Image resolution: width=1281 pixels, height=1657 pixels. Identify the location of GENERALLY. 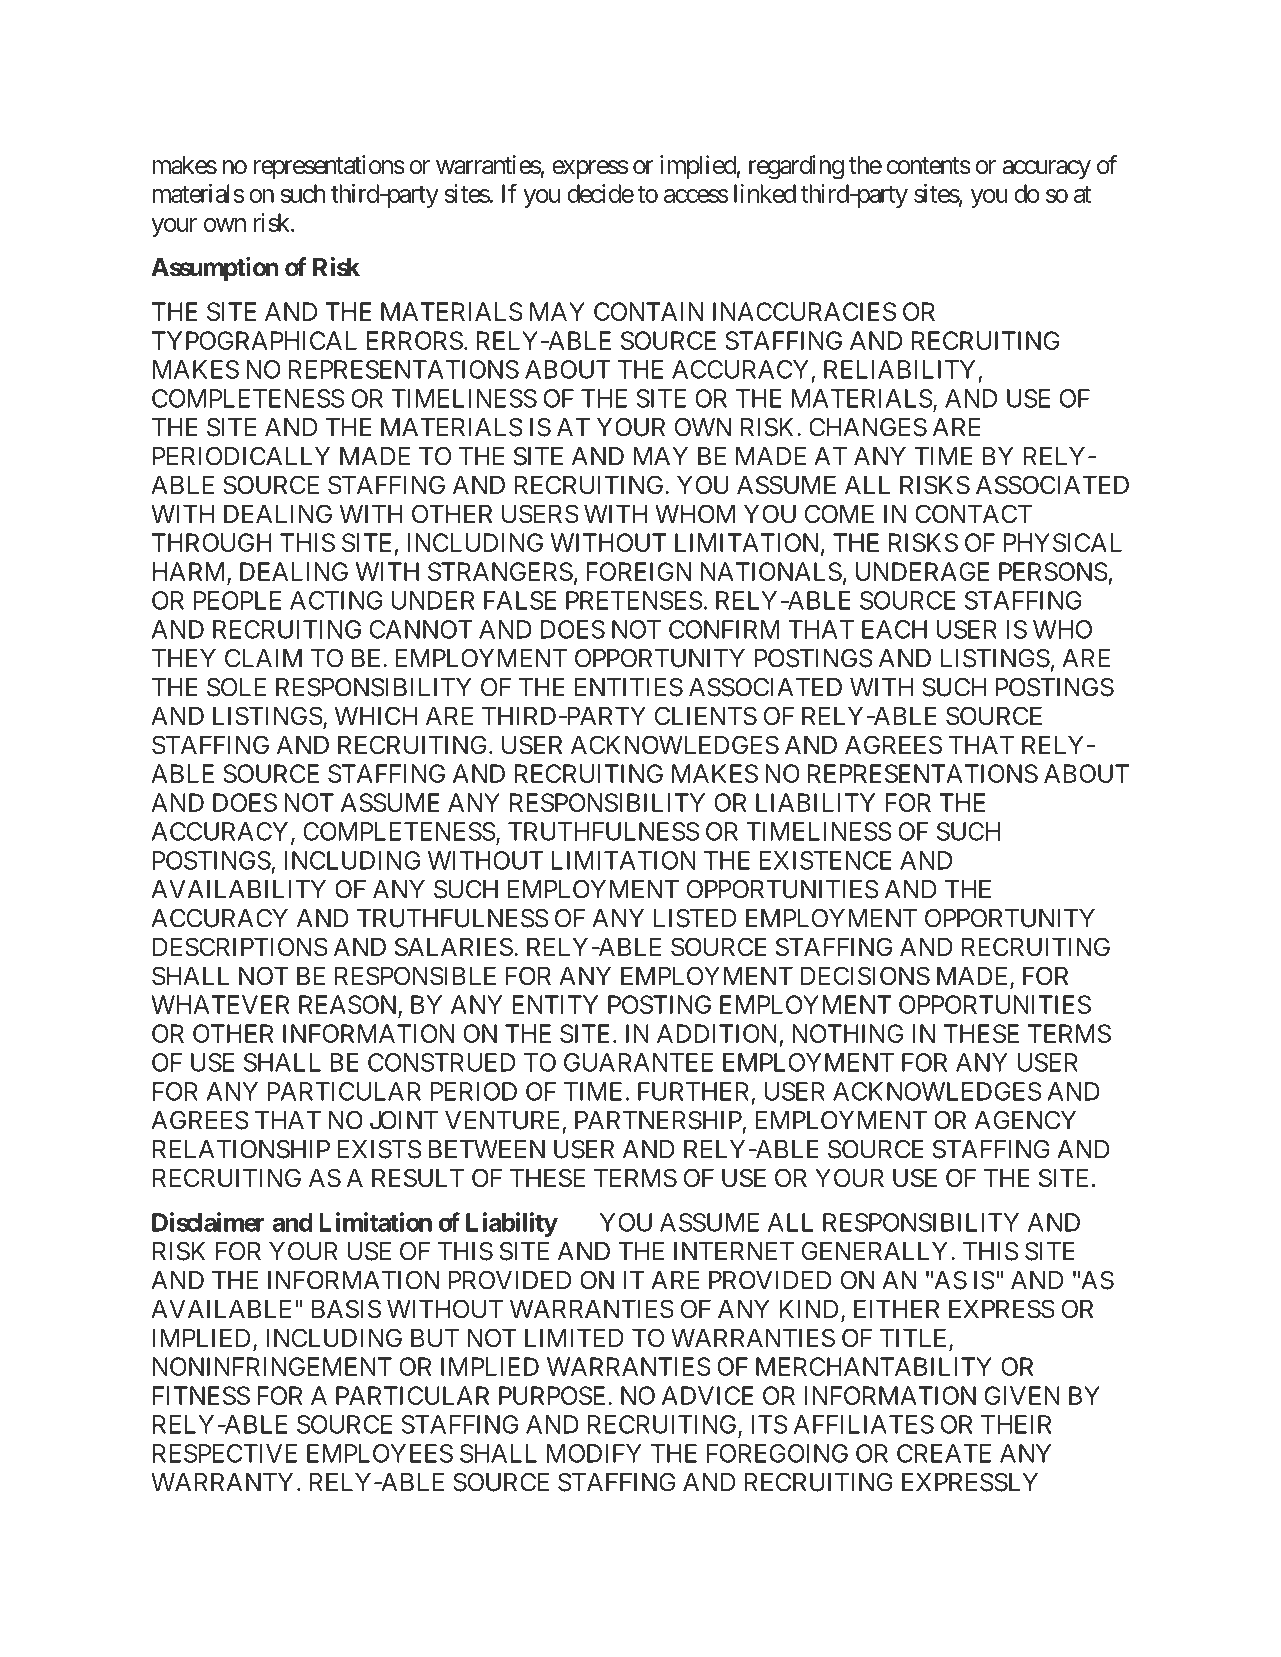
(875, 1251).
